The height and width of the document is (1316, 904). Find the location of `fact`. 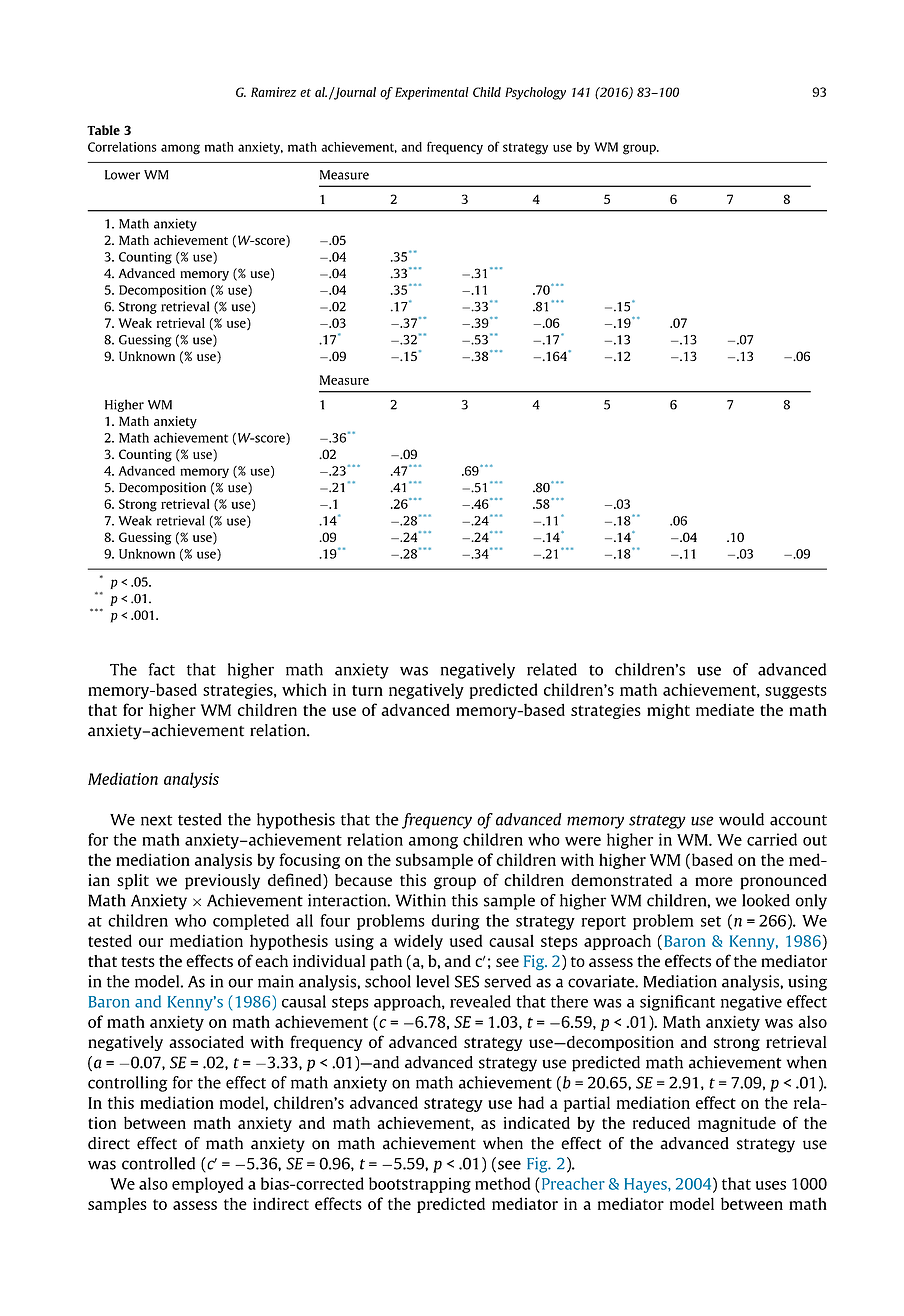

fact is located at coordinates (162, 669).
